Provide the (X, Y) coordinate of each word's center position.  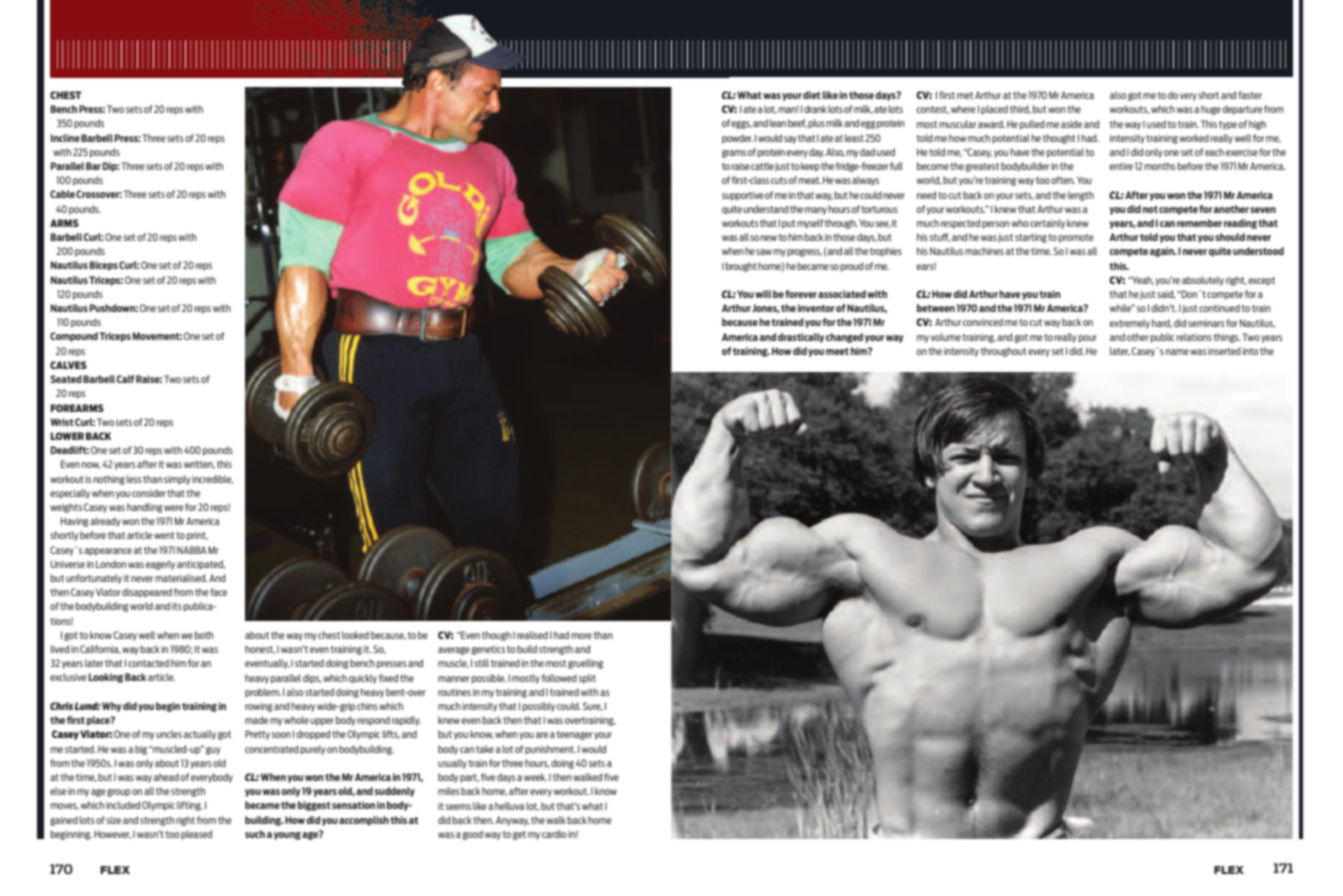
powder (737, 139)
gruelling (585, 664)
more (581, 636)
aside (1071, 124)
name (1177, 352)
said (1166, 294)
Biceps (104, 266)
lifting (190, 806)
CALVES (68, 365)
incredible (212, 479)
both (204, 635)
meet (837, 351)
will (763, 294)
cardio (554, 834)
